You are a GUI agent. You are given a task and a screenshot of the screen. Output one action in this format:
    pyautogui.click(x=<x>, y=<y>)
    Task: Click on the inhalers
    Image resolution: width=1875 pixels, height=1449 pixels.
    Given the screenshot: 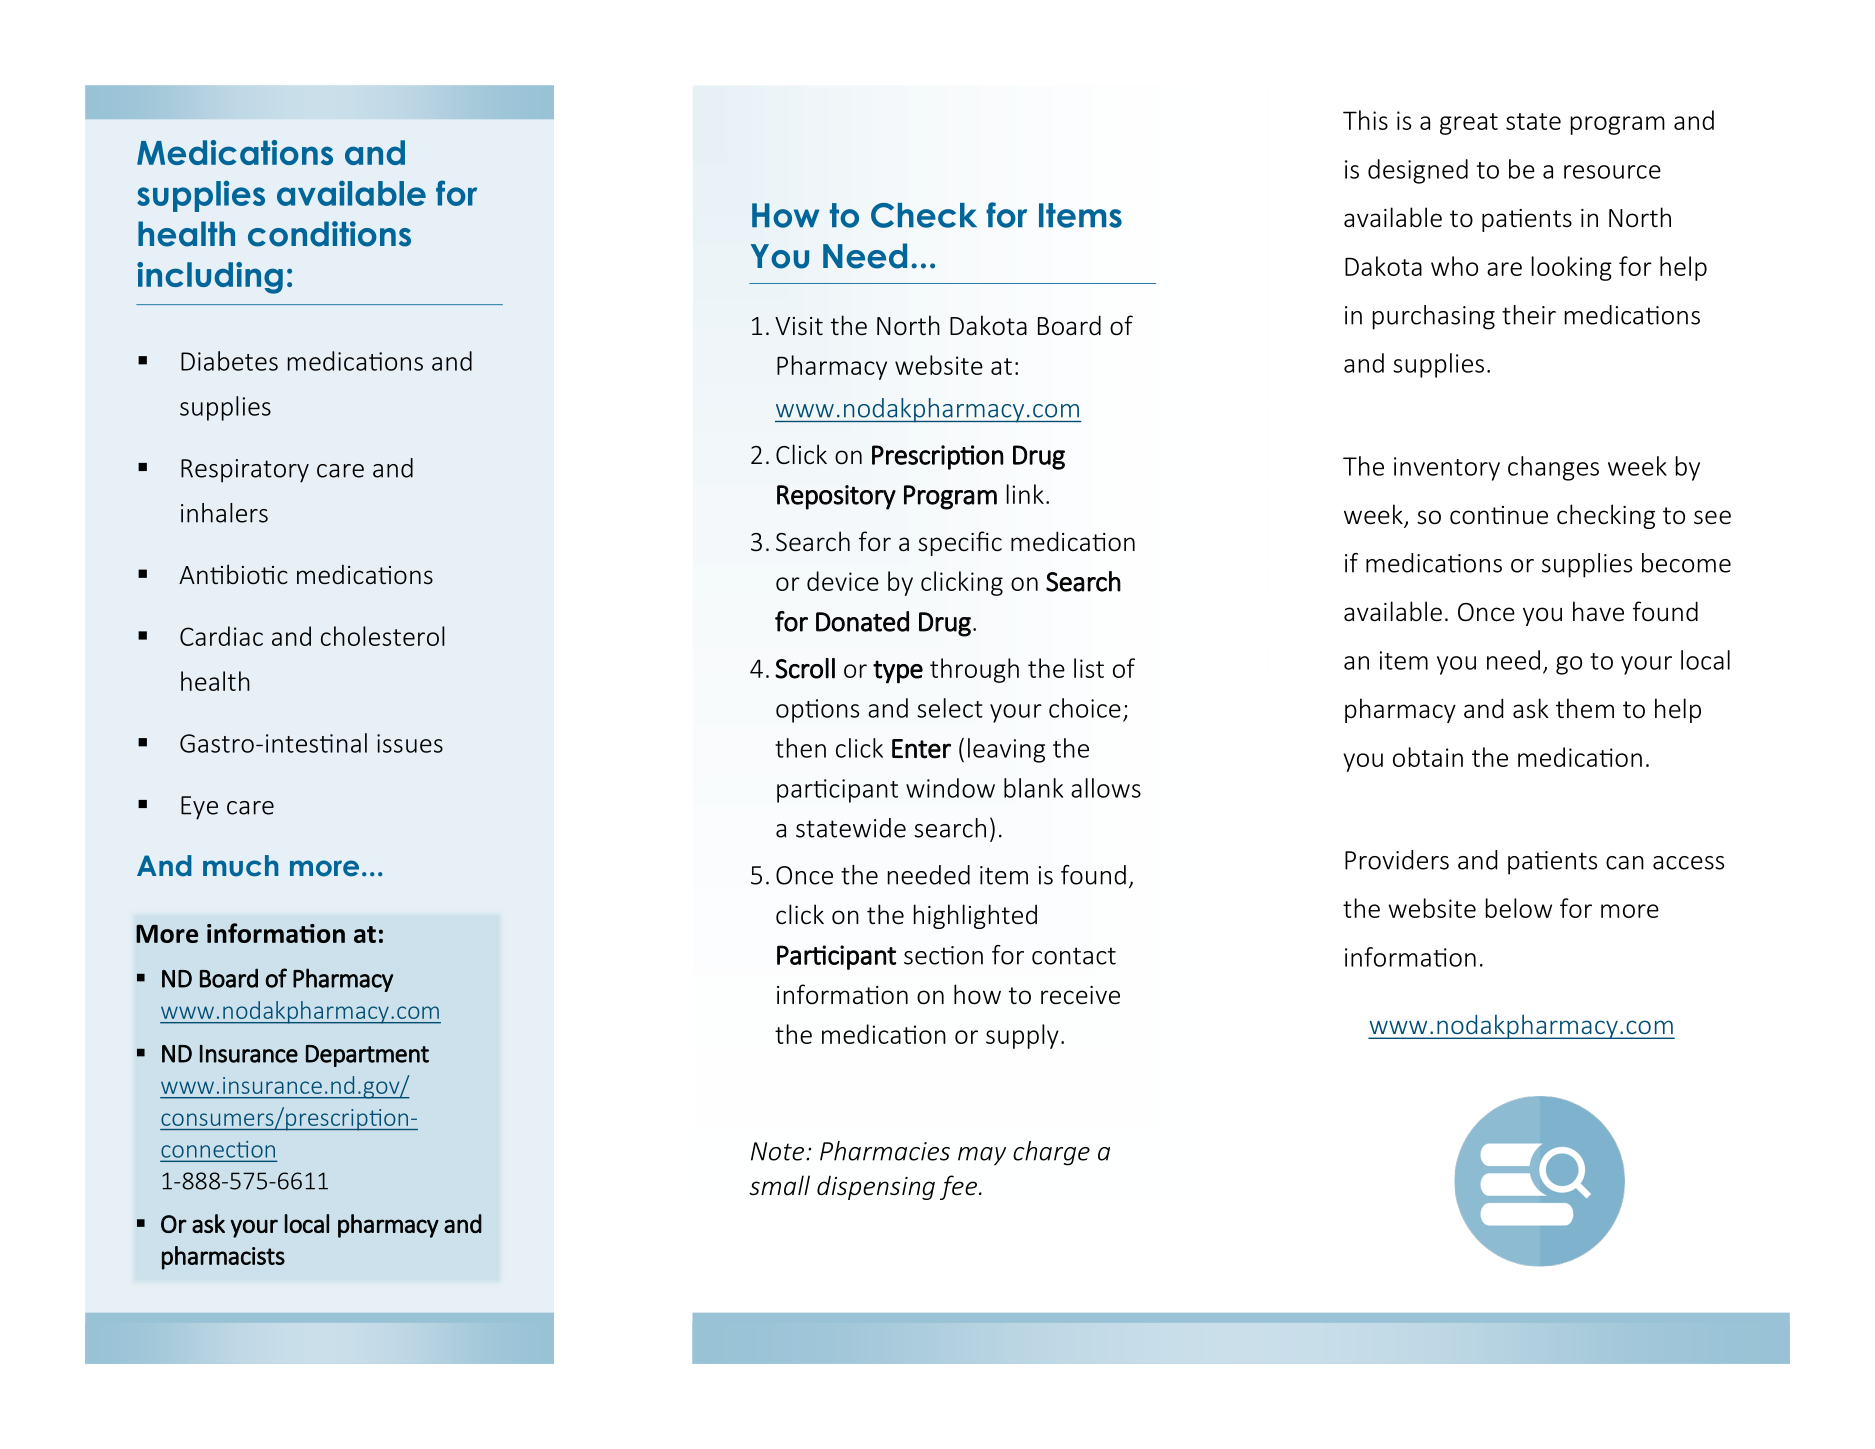 What is the action you would take?
    pyautogui.click(x=224, y=513)
